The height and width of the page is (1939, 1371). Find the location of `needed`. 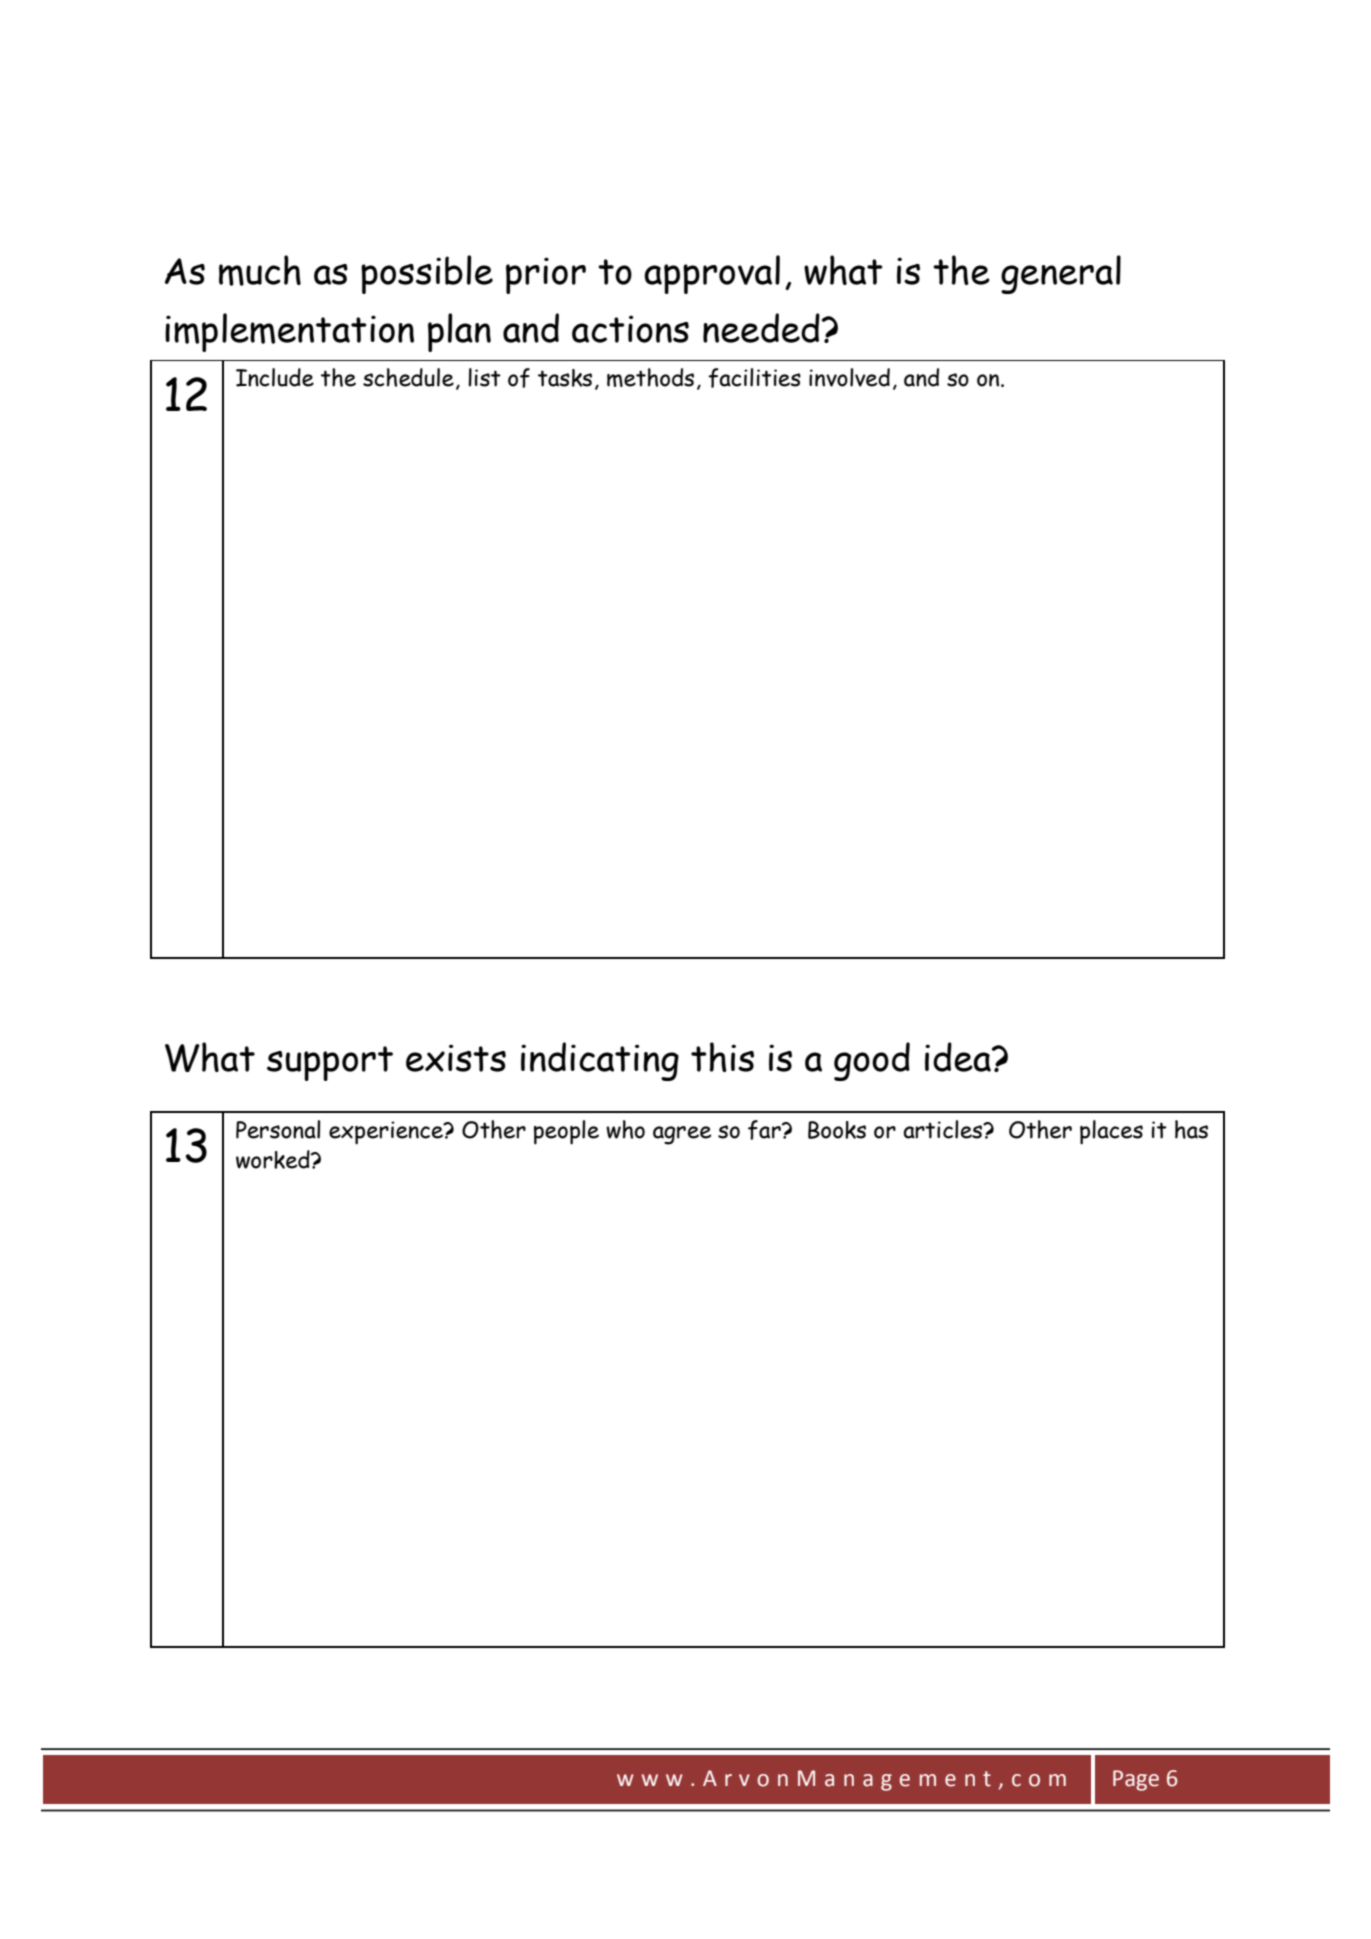

needed is located at coordinates (761, 328).
